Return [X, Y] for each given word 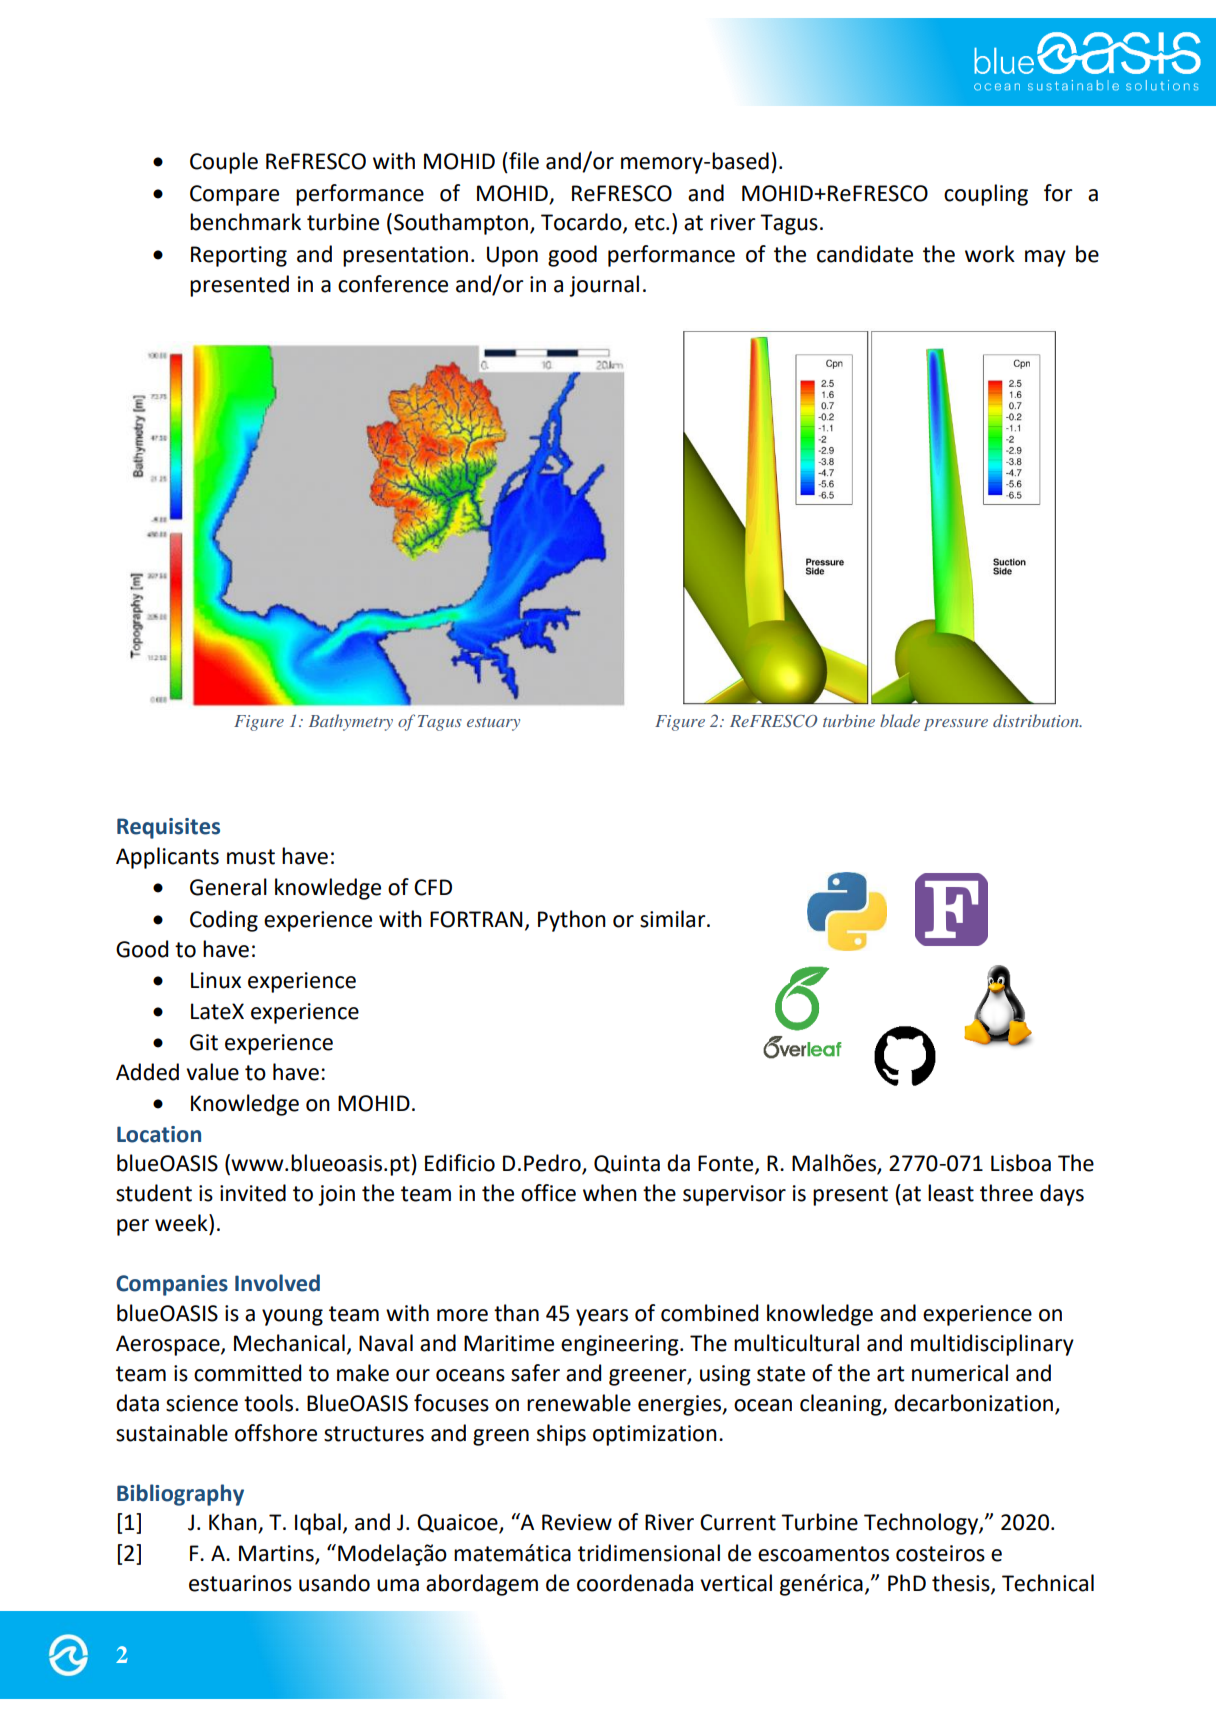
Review [577, 1522]
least [951, 1193]
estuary [493, 724]
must [251, 857]
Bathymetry [351, 722]
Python [572, 921]
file [523, 161]
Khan [234, 1523]
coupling [986, 195]
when [610, 1193]
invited [253, 1193]
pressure [956, 725]
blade [900, 720]
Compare [234, 195]
